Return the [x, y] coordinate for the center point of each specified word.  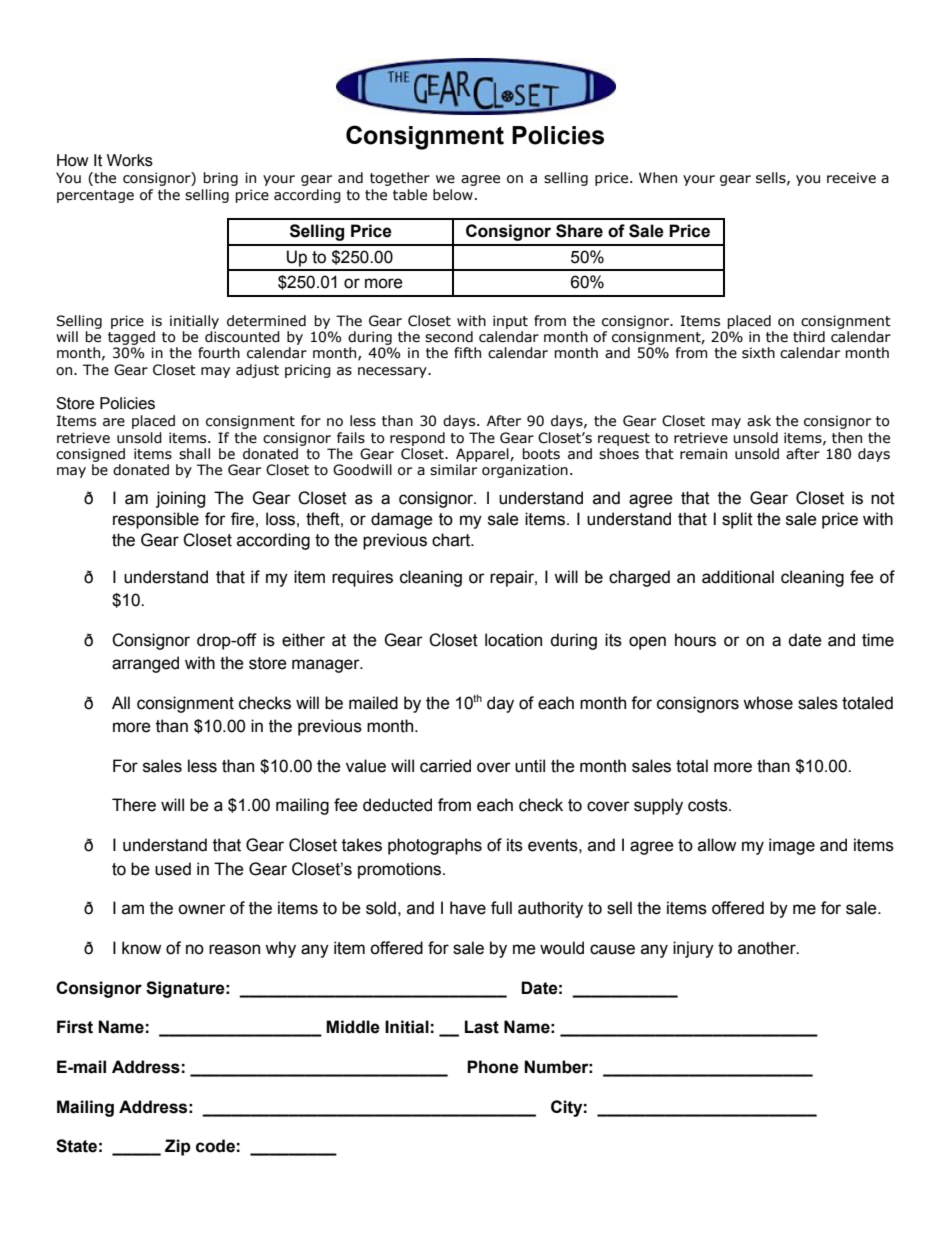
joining [180, 499]
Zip [178, 1147]
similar [453, 470]
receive [851, 178]
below [453, 195]
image [792, 846]
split [737, 520]
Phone [493, 1067]
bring [220, 179]
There [134, 805]
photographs [435, 846]
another [768, 948]
